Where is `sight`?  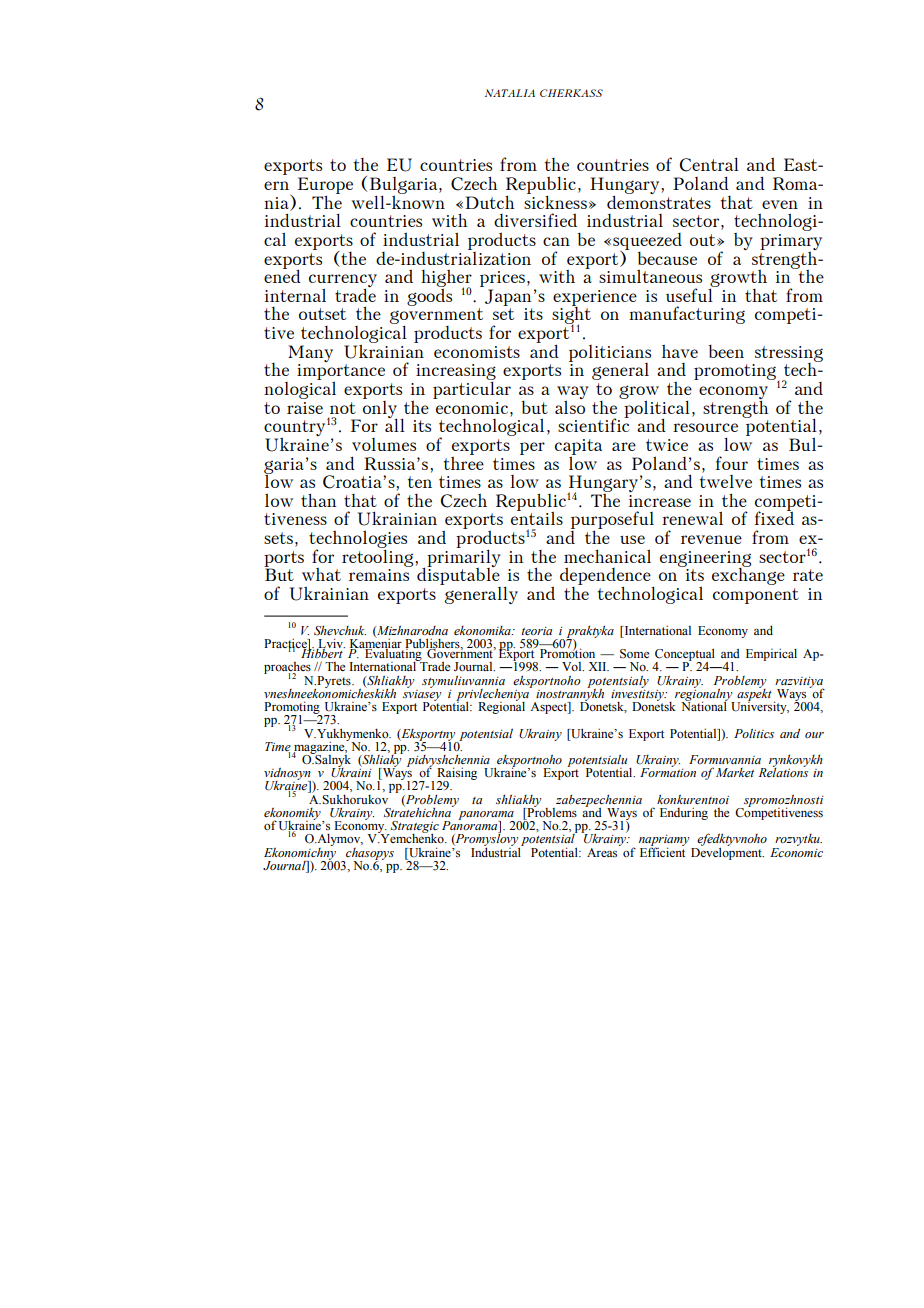
sight is located at coordinates (571, 315).
